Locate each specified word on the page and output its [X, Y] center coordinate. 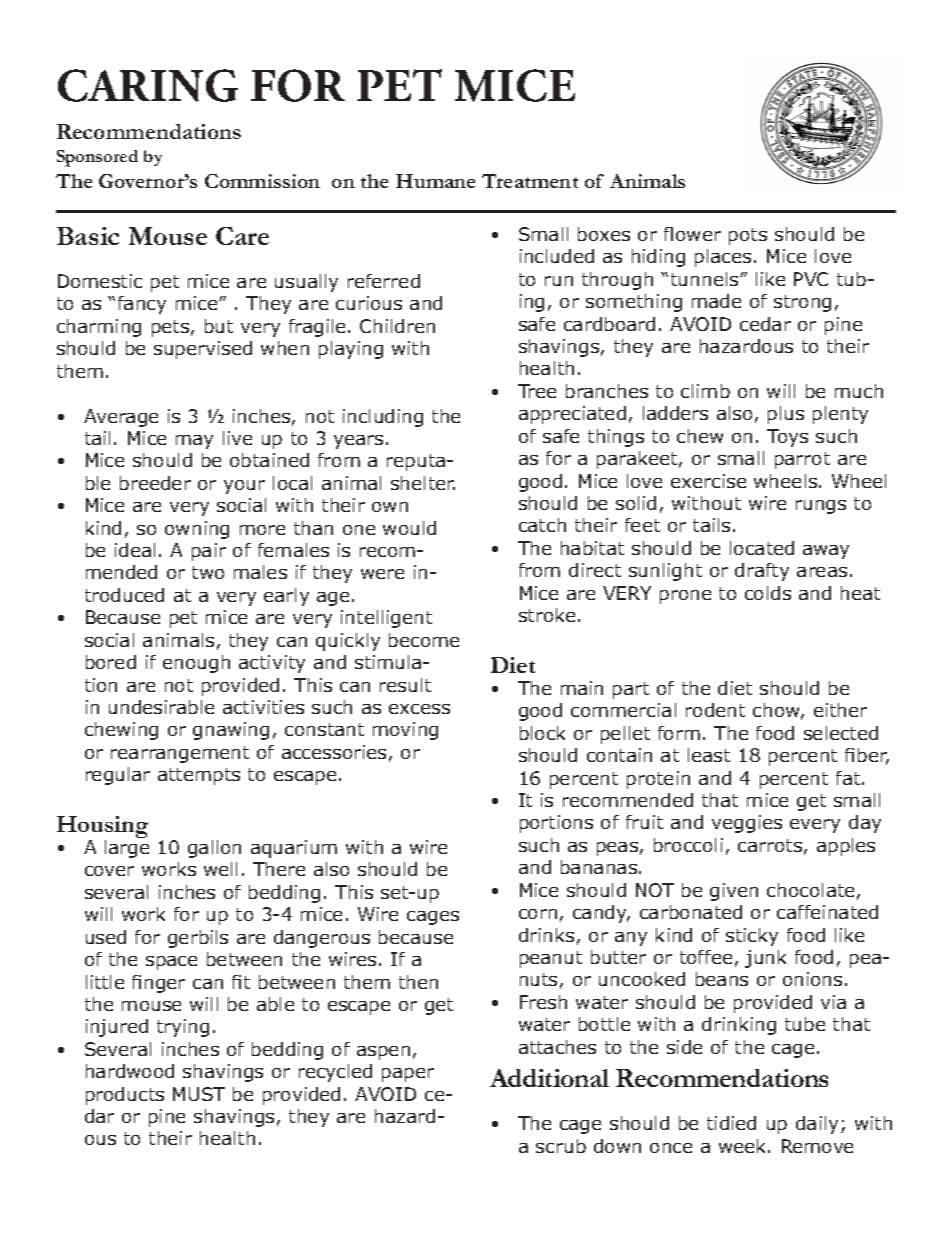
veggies [747, 824]
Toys [787, 438]
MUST [199, 1094]
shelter [423, 483]
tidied [731, 1123]
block [542, 733]
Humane [435, 181]
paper [408, 1075]
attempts [199, 776]
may [194, 442]
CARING [148, 85]
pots [748, 236]
